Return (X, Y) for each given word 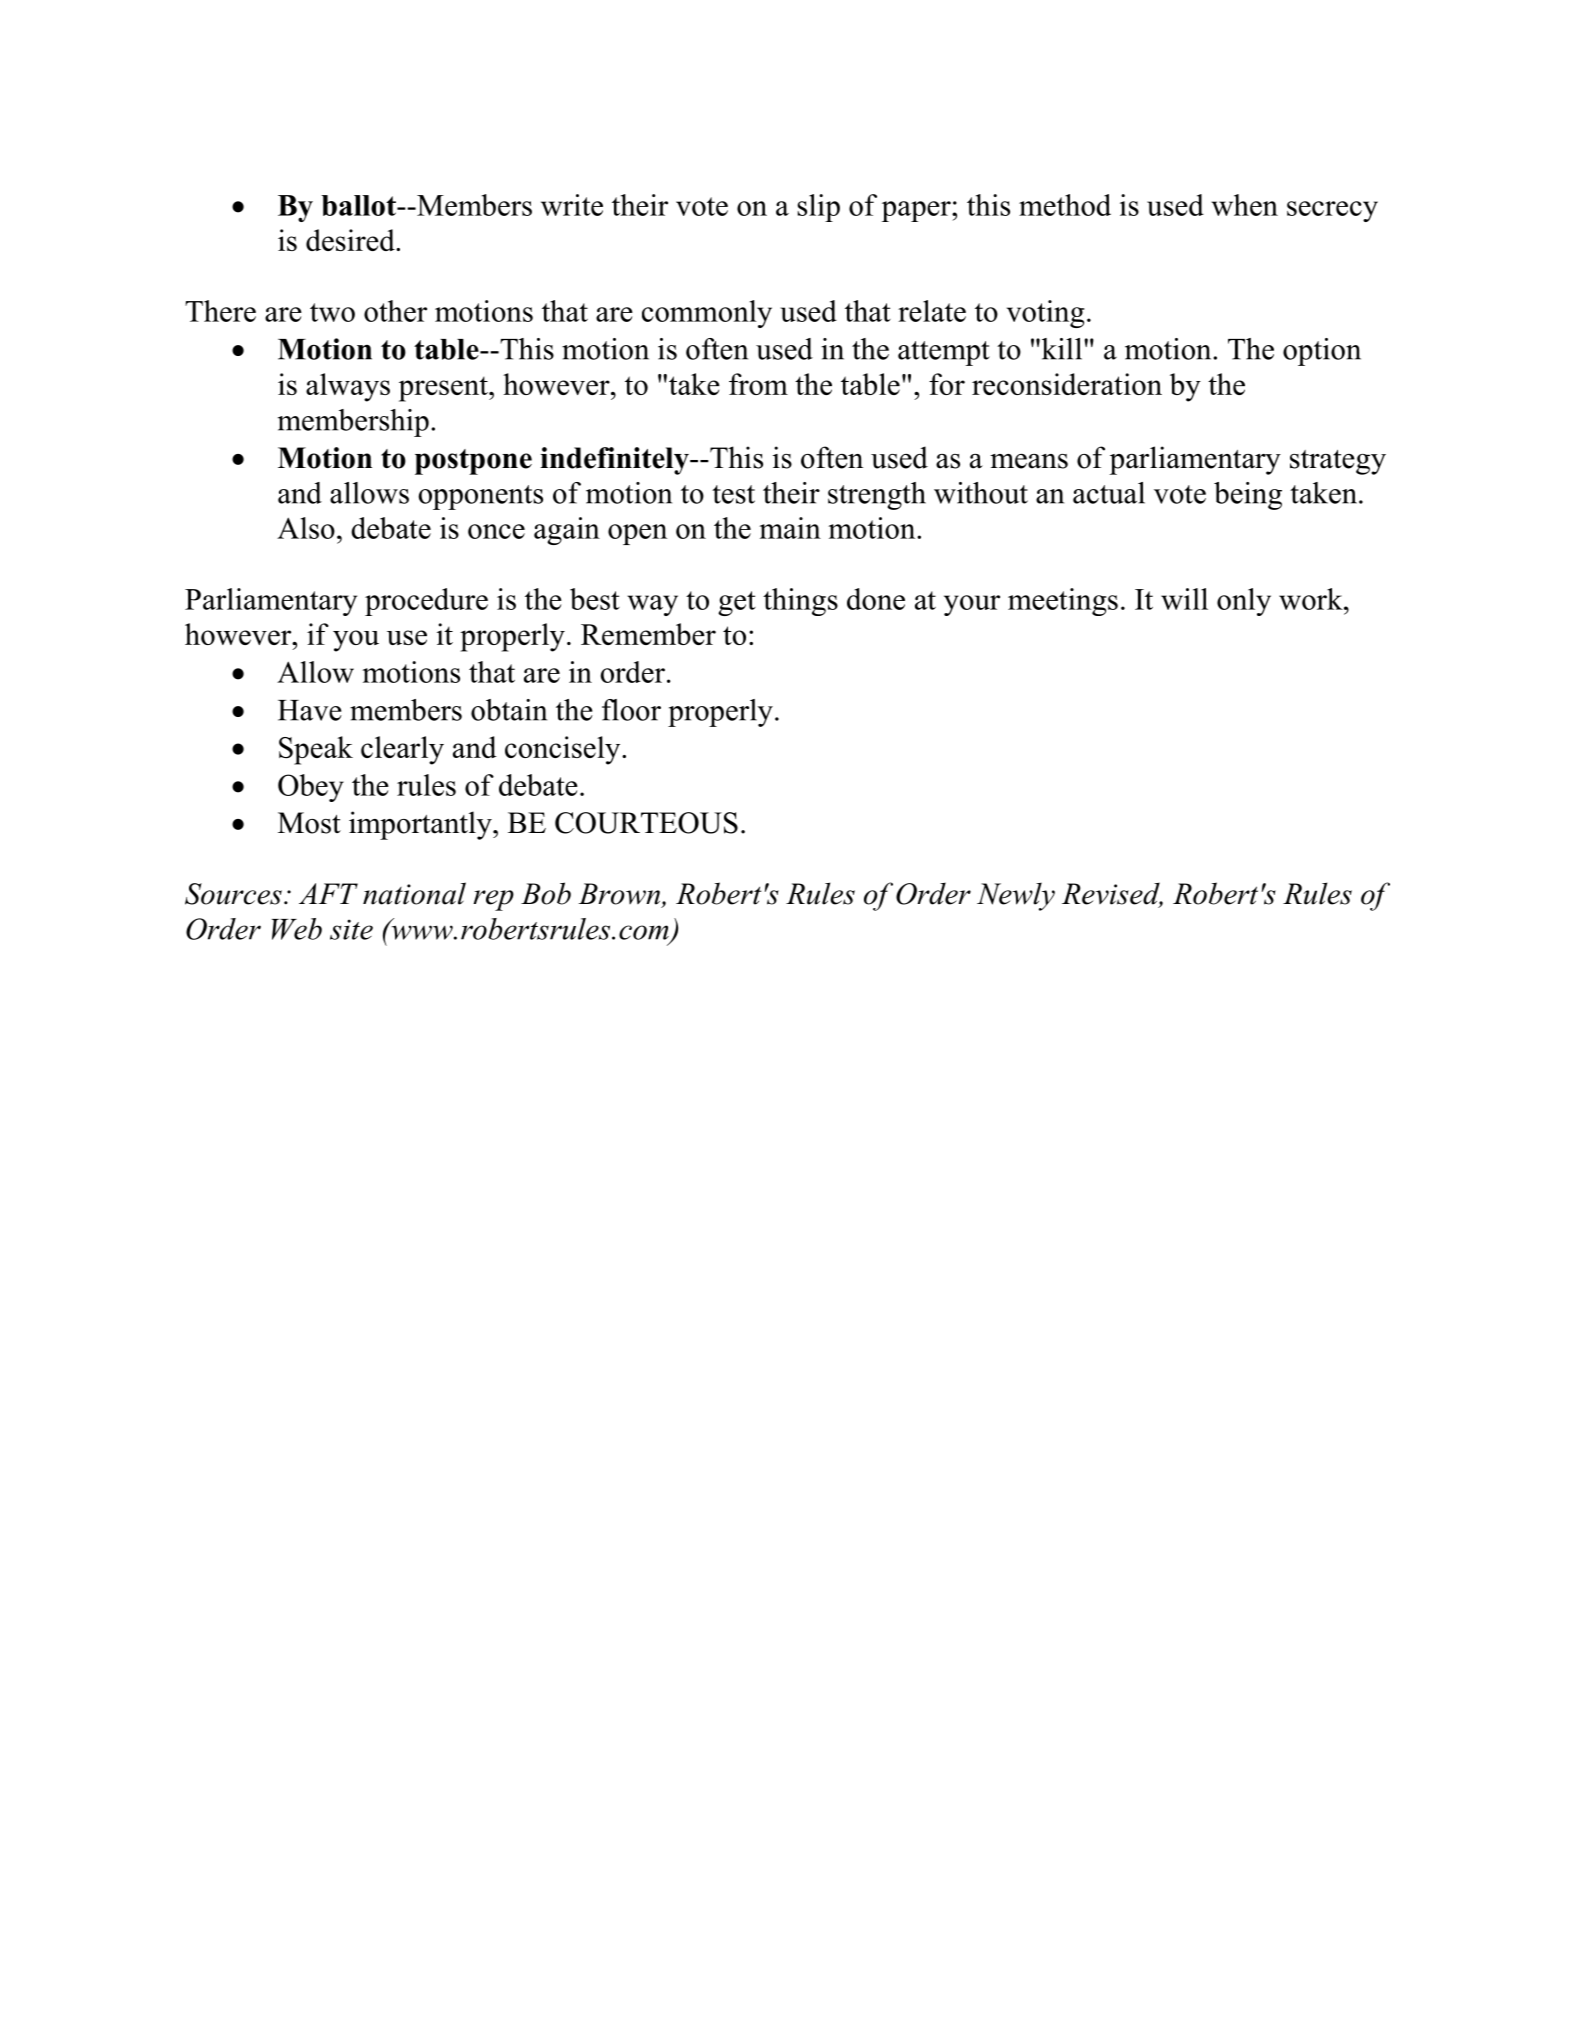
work (1312, 599)
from (758, 384)
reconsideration (1067, 384)
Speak (316, 750)
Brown (620, 895)
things (800, 602)
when (1244, 205)
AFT (328, 893)
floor (631, 710)
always (348, 387)
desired (351, 240)
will (1184, 599)
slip (818, 208)
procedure (426, 602)
